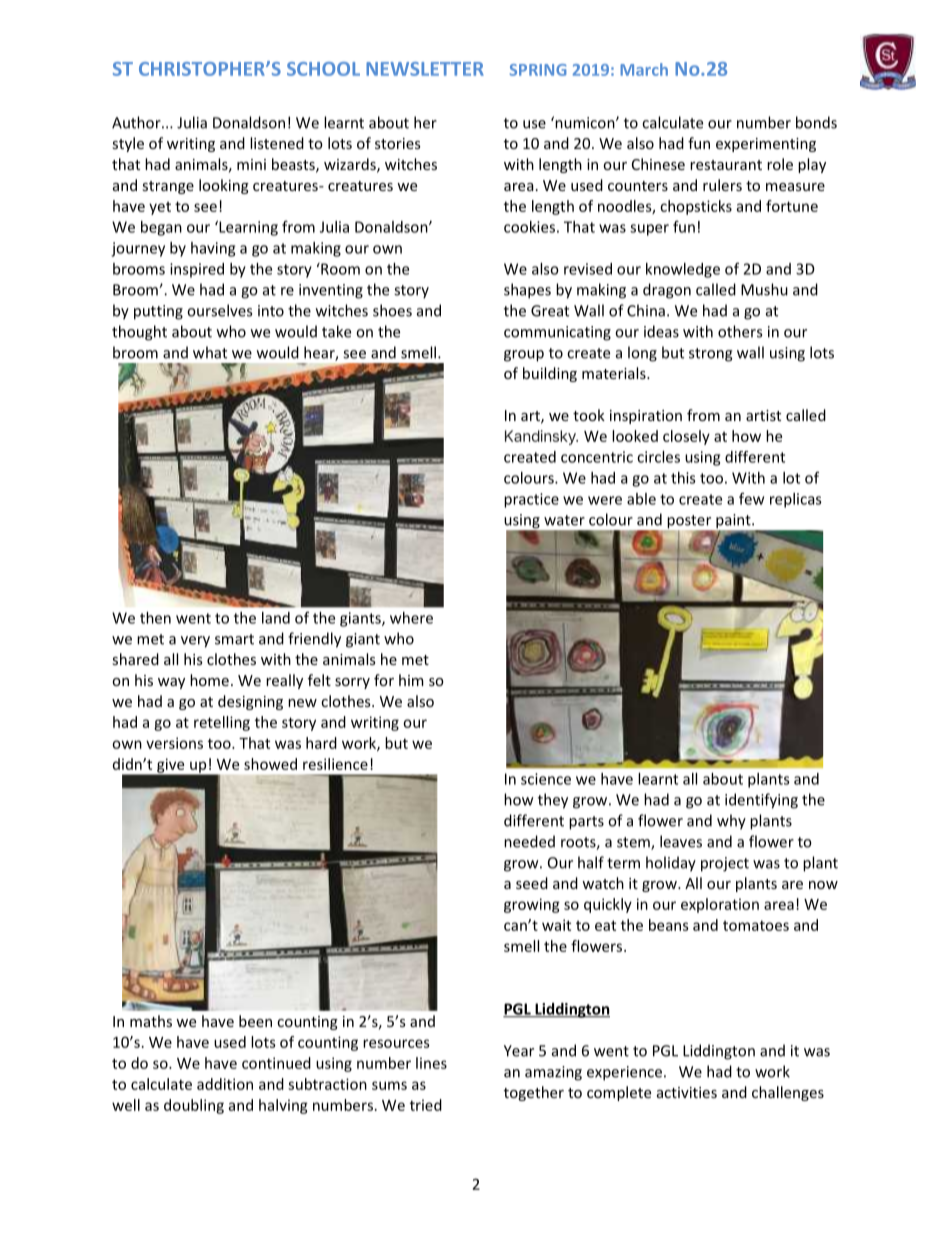 The height and width of the screenshot is (1233, 952). I want to click on then, so click(155, 618).
